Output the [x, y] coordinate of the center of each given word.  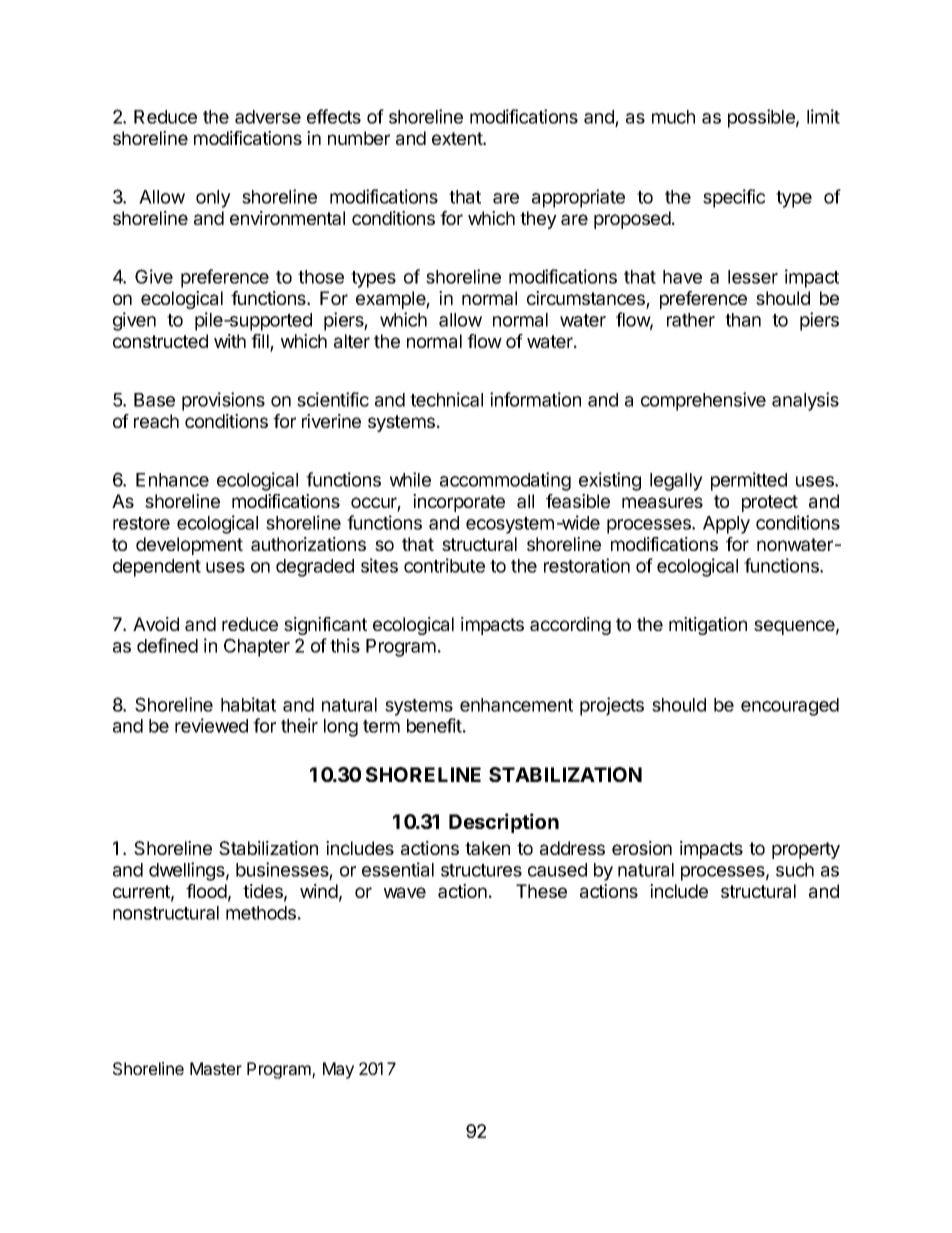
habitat [248, 704]
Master [216, 1068]
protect [770, 503]
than [743, 320]
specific [734, 198]
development [189, 546]
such [795, 870]
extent [458, 138]
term [381, 726]
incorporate [459, 503]
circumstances [587, 299]
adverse [268, 117]
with [230, 341]
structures [481, 870]
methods [261, 913]
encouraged [790, 707]
